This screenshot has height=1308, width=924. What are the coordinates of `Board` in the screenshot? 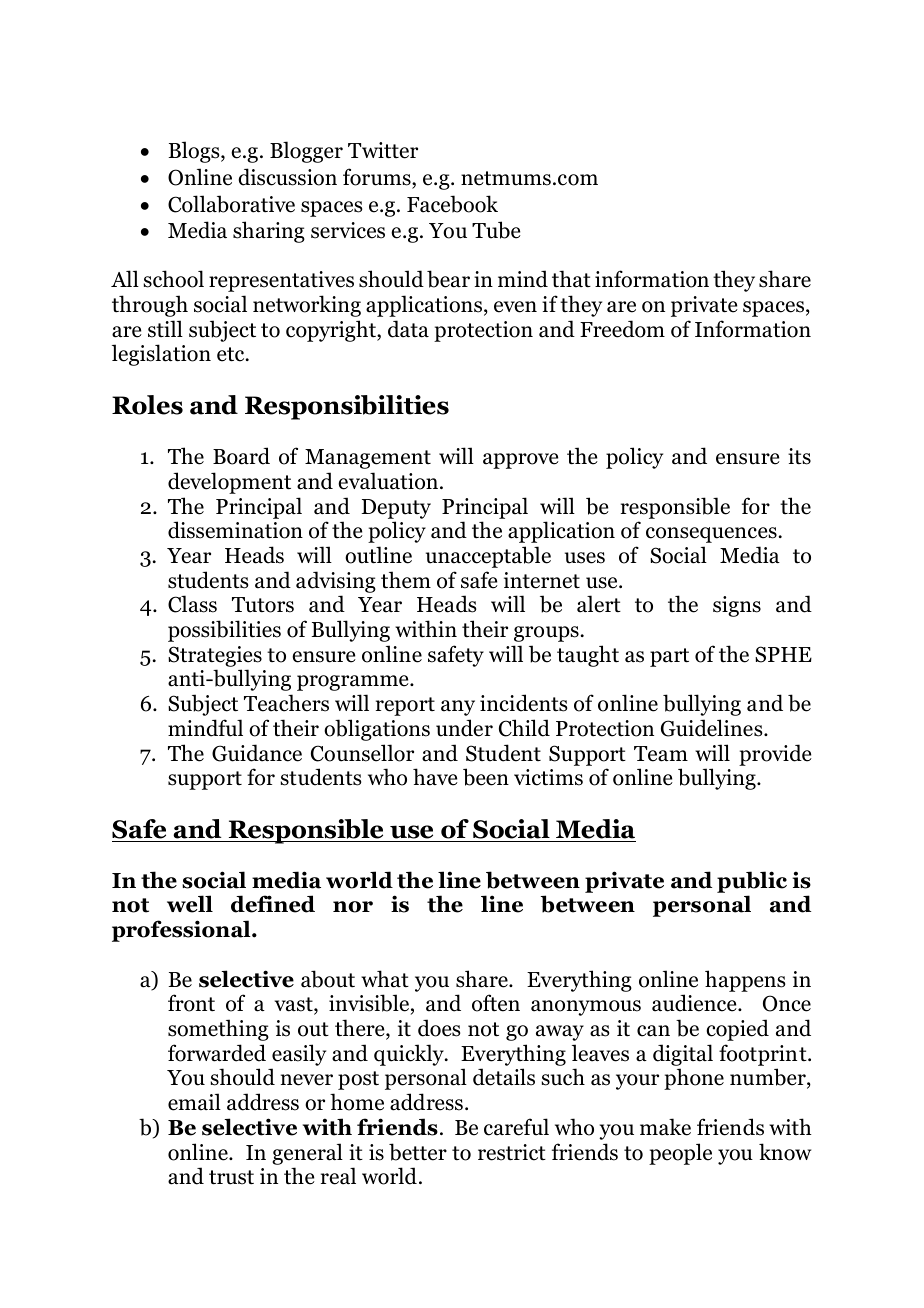 It's located at (241, 456).
